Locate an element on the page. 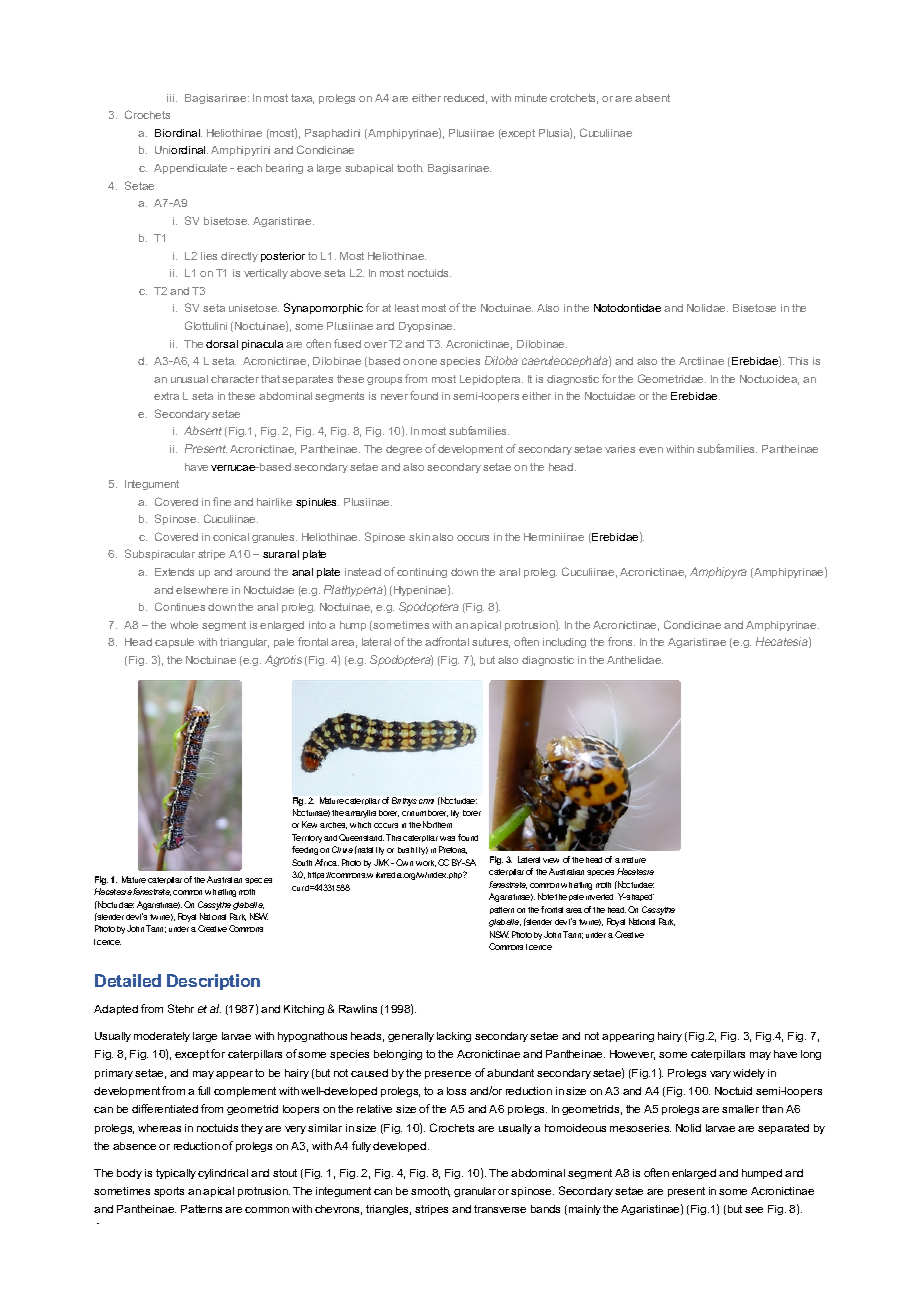  inverted is located at coordinates (599, 897).
